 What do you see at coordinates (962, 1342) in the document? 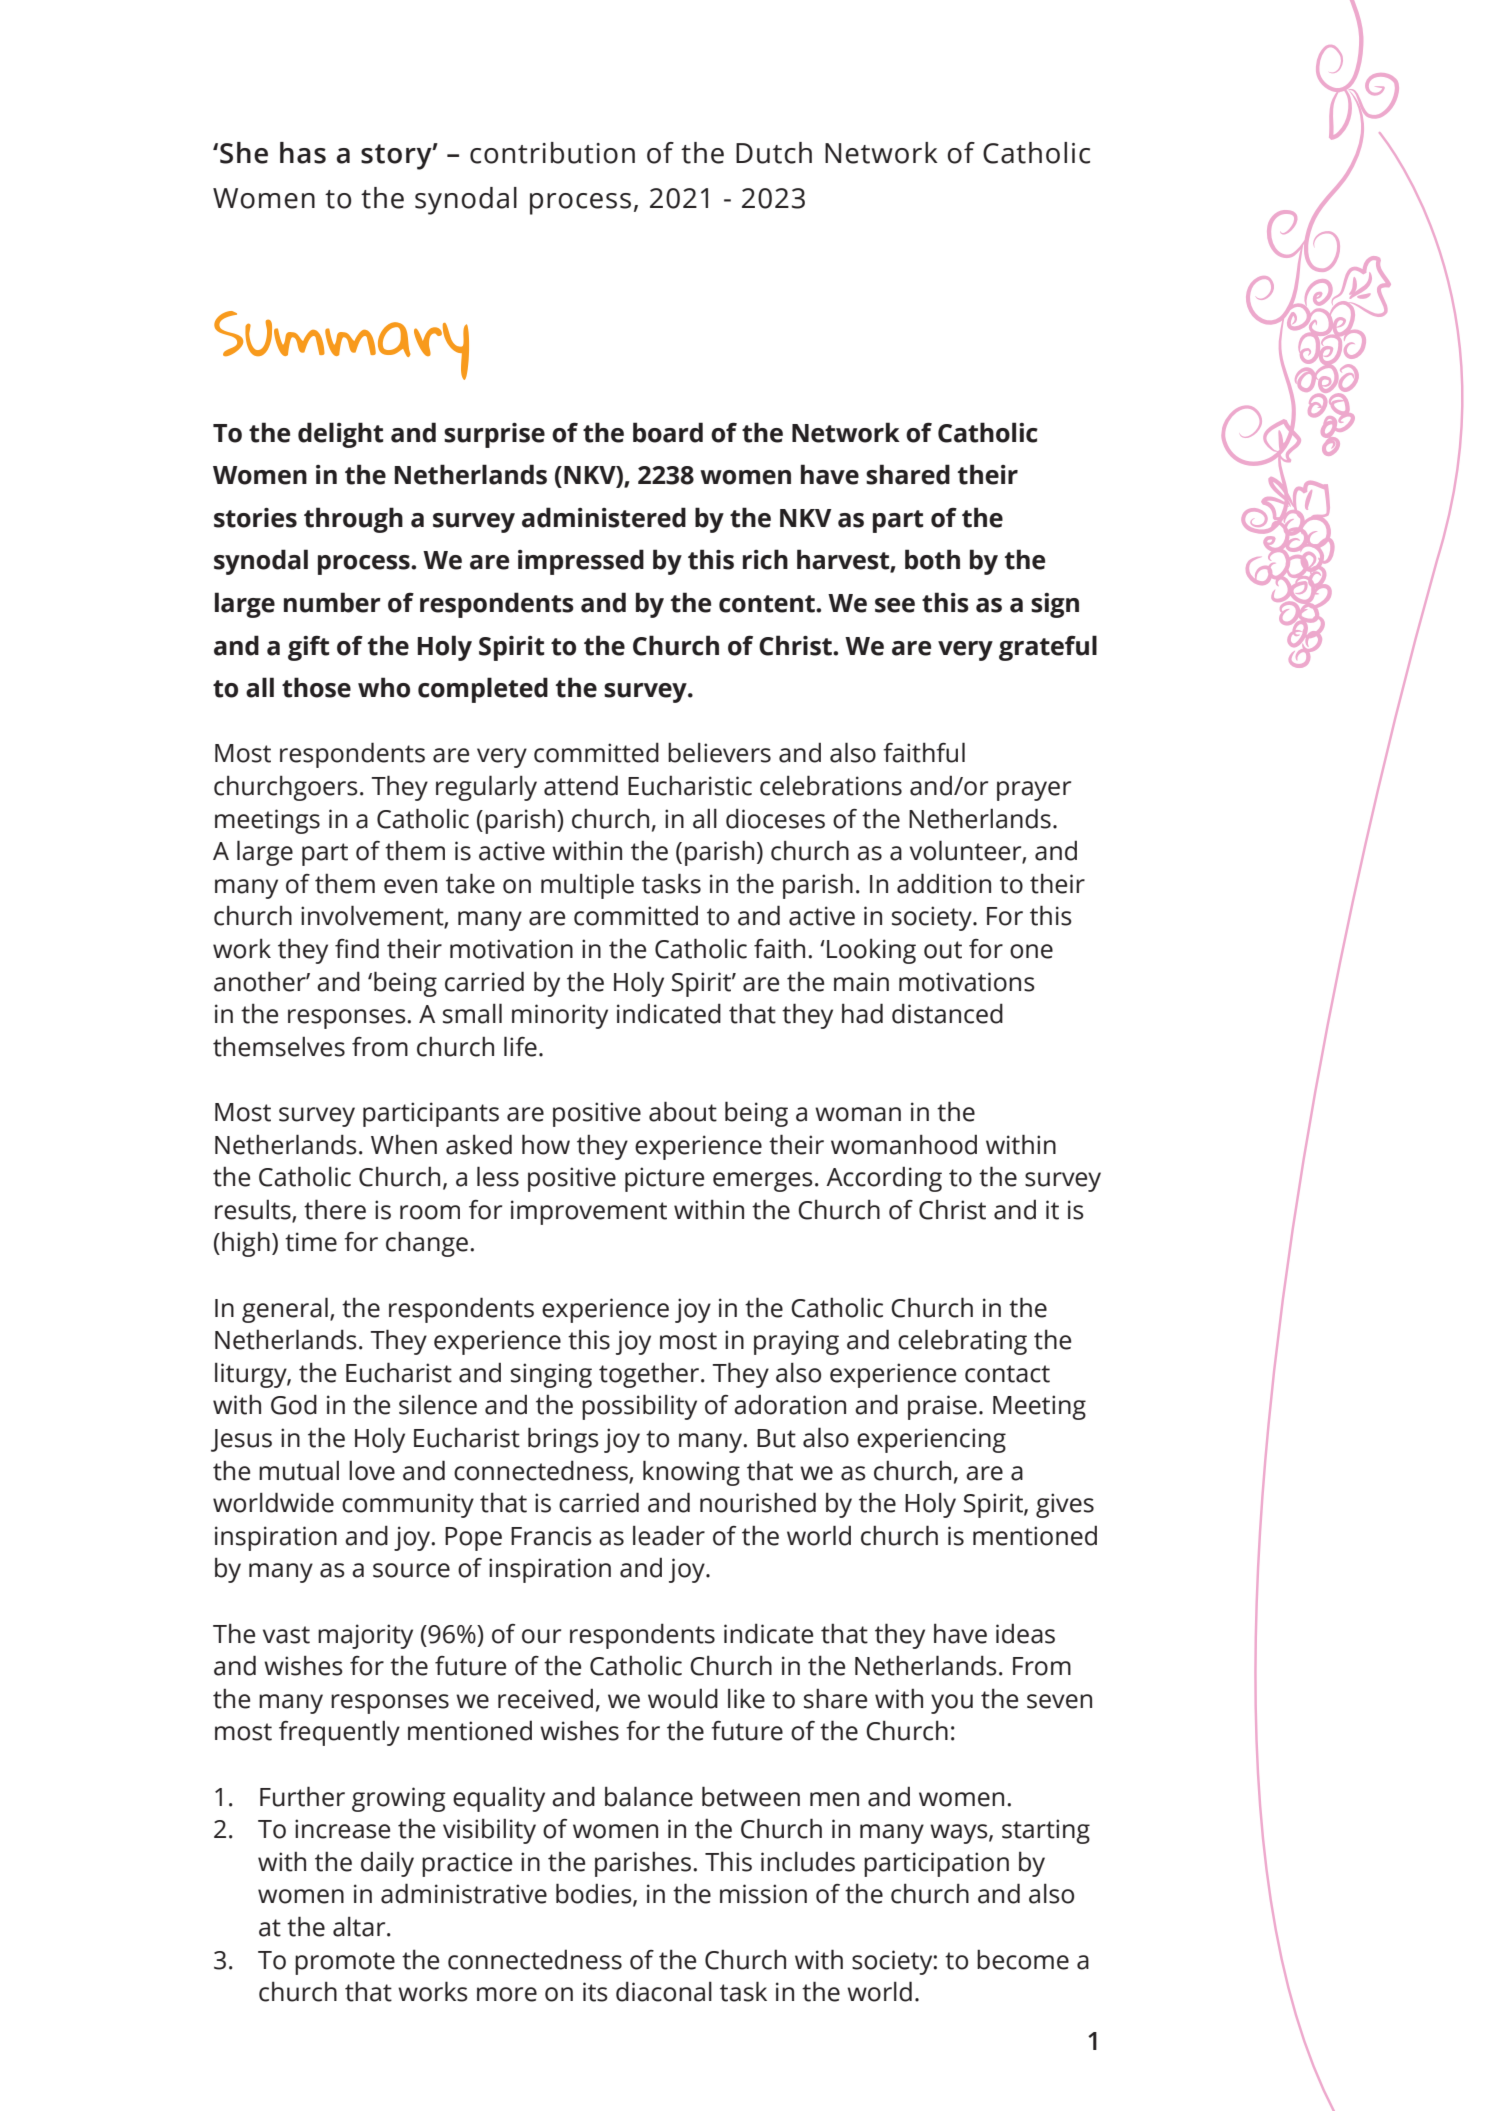
I see `celebrating` at bounding box center [962, 1342].
